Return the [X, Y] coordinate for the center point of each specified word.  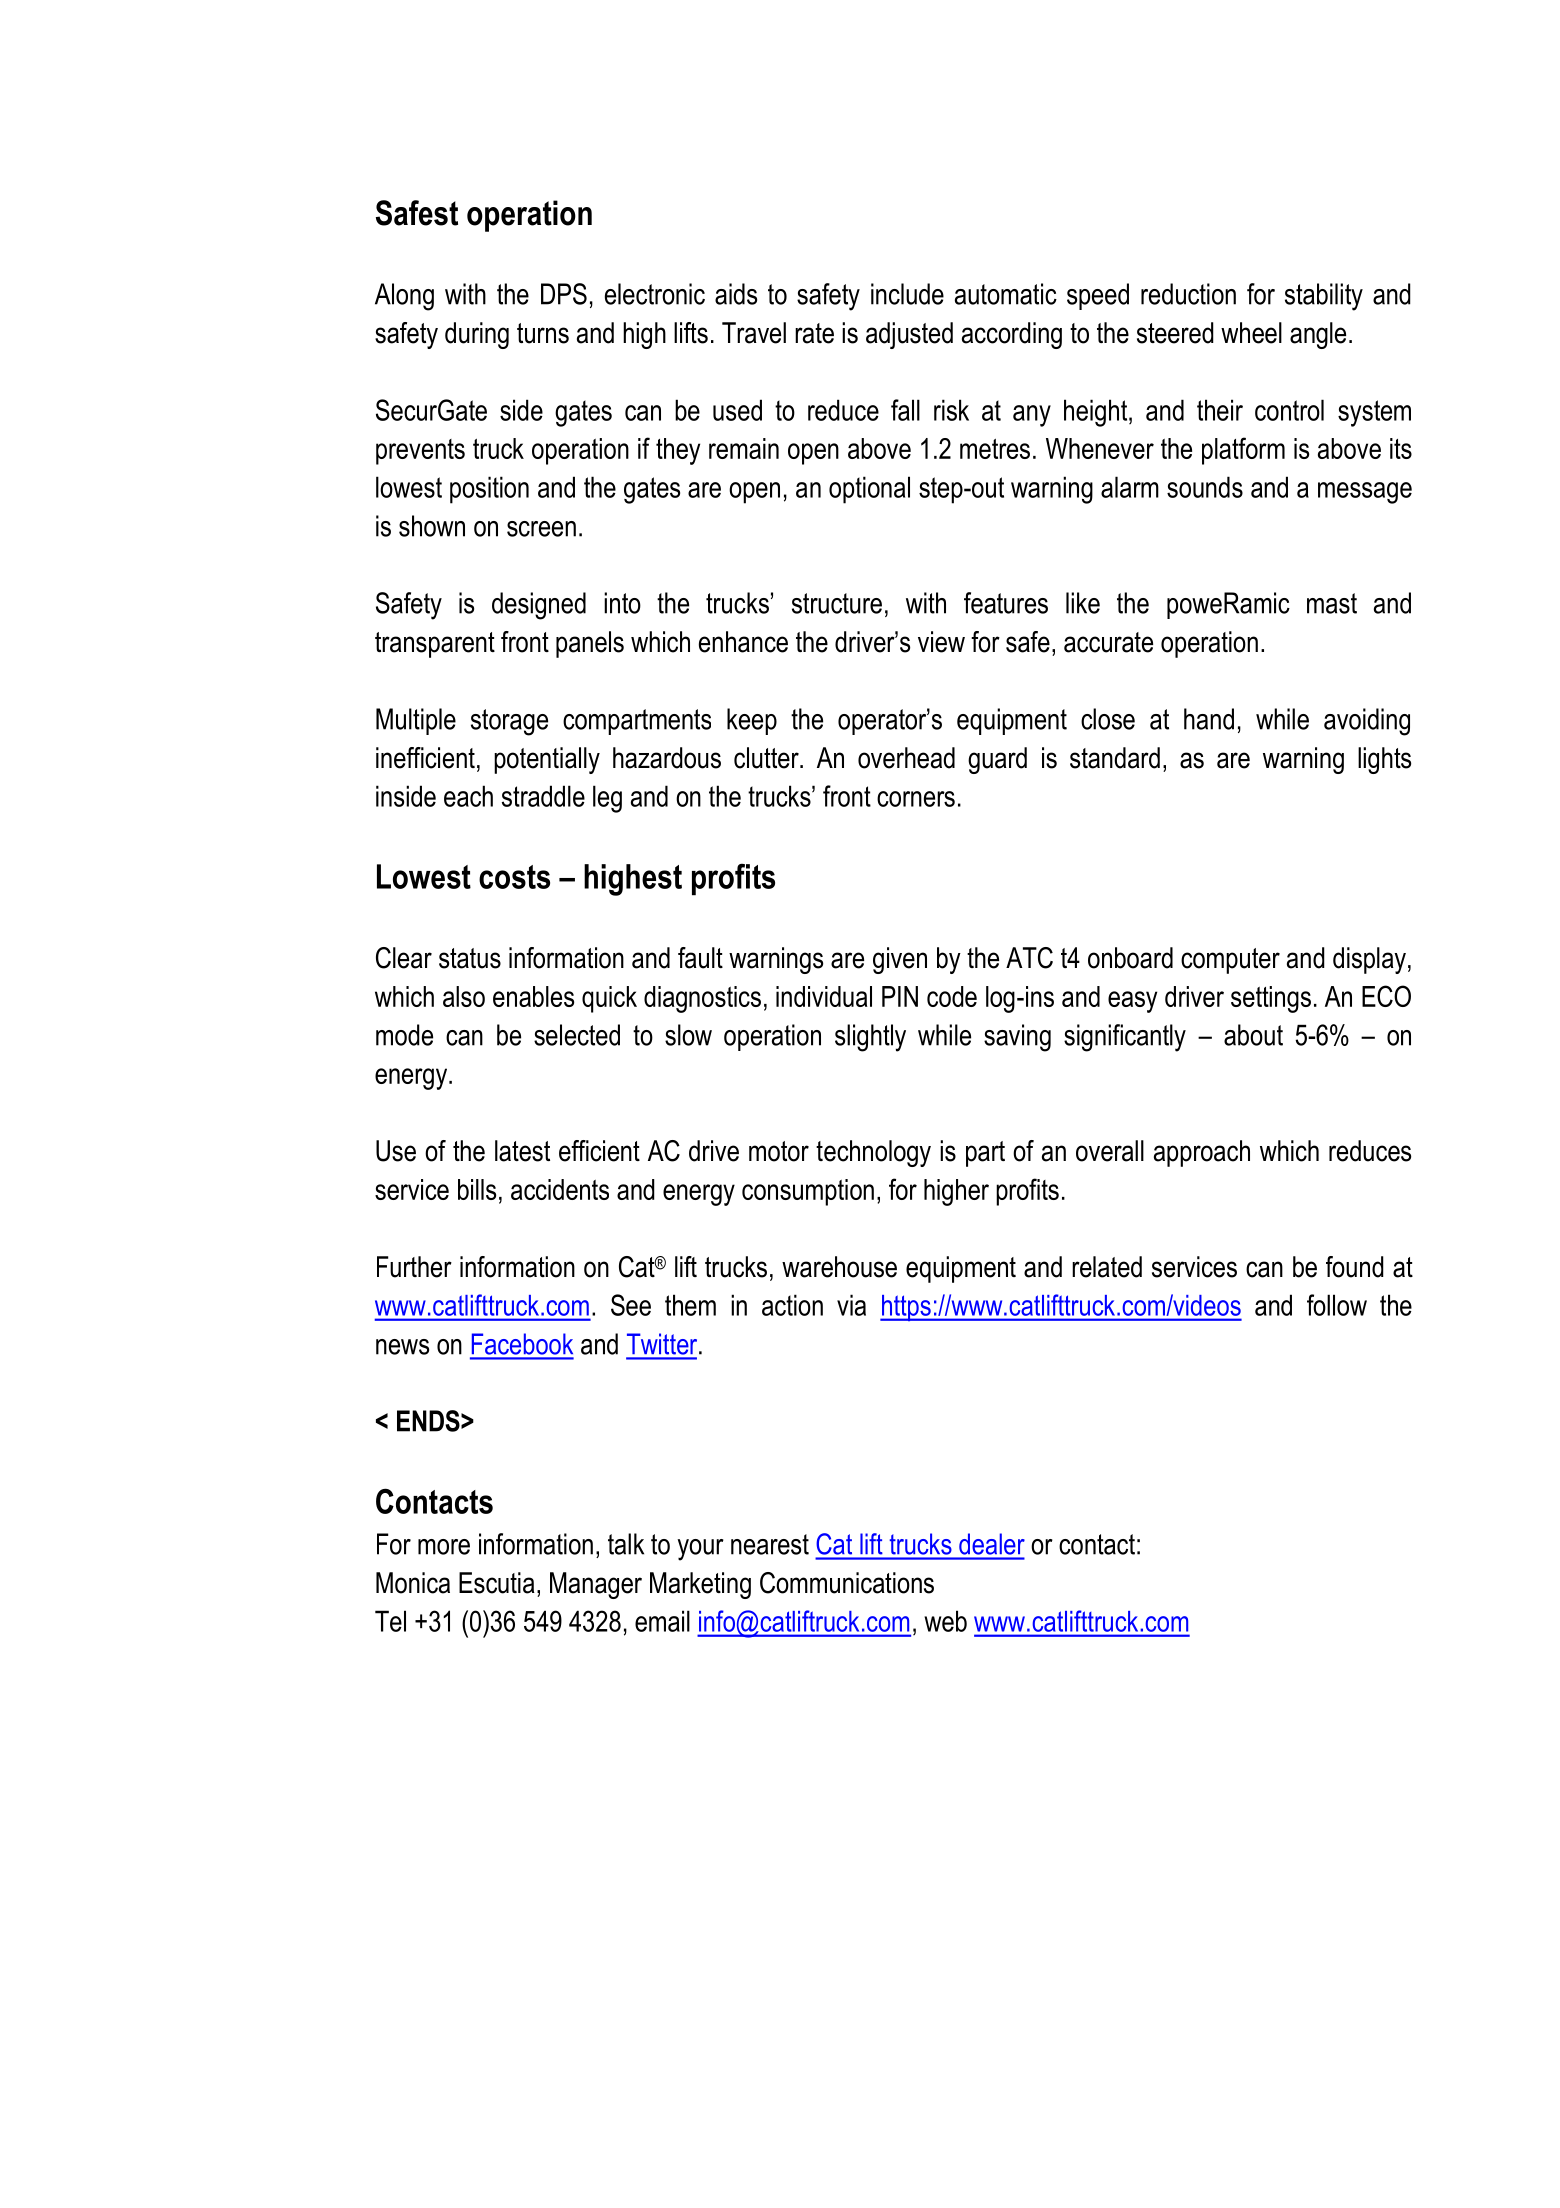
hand [1209, 719]
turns [543, 333]
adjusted [909, 335]
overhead [906, 758]
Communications [847, 1583]
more [444, 1547]
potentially [547, 760]
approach [1202, 1153]
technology [873, 1153]
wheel [1251, 333]
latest [522, 1151]
